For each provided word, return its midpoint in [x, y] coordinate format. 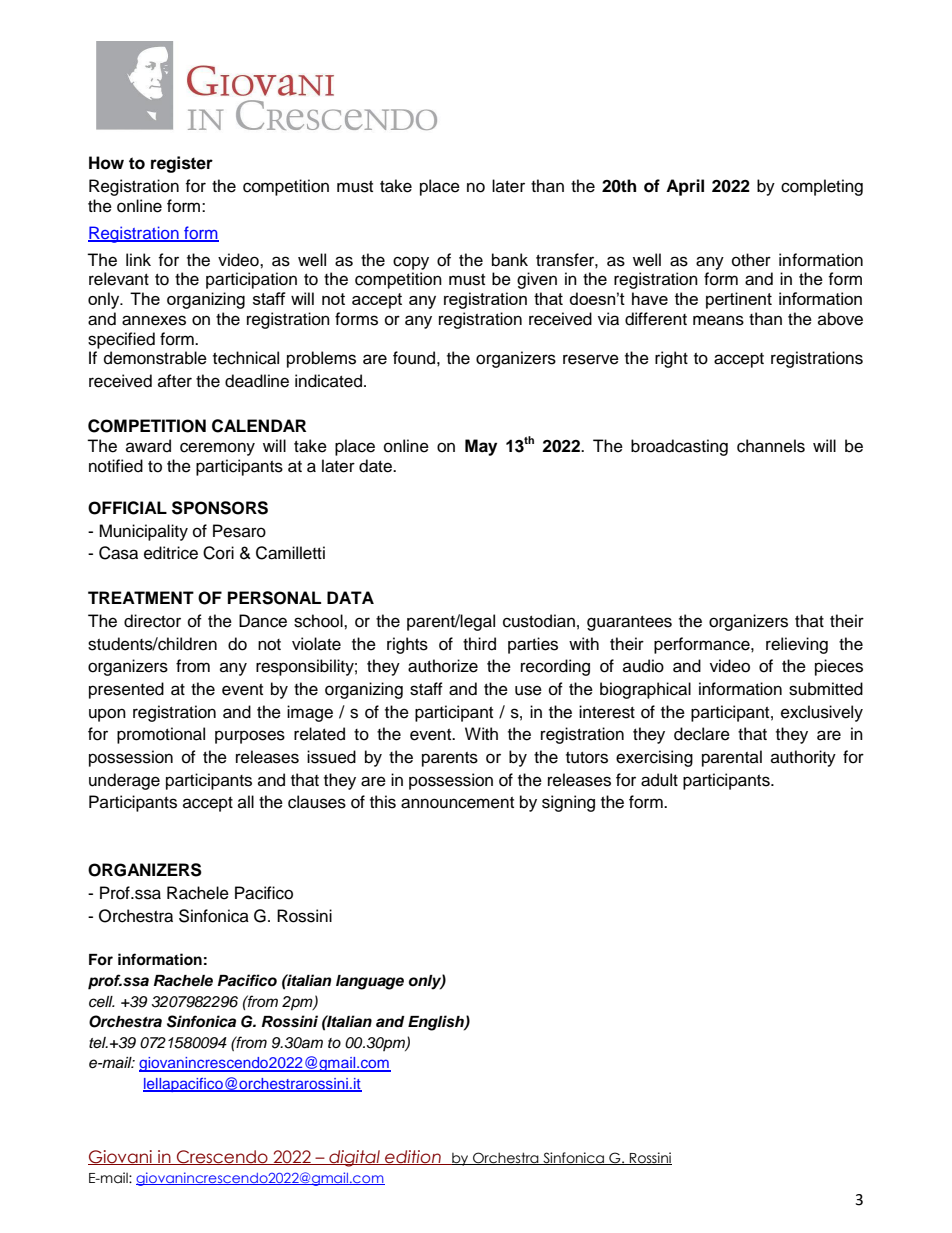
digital [354, 1158]
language [370, 982]
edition [413, 1157]
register [182, 164]
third [479, 644]
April [685, 187]
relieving [797, 645]
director [152, 621]
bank [510, 260]
